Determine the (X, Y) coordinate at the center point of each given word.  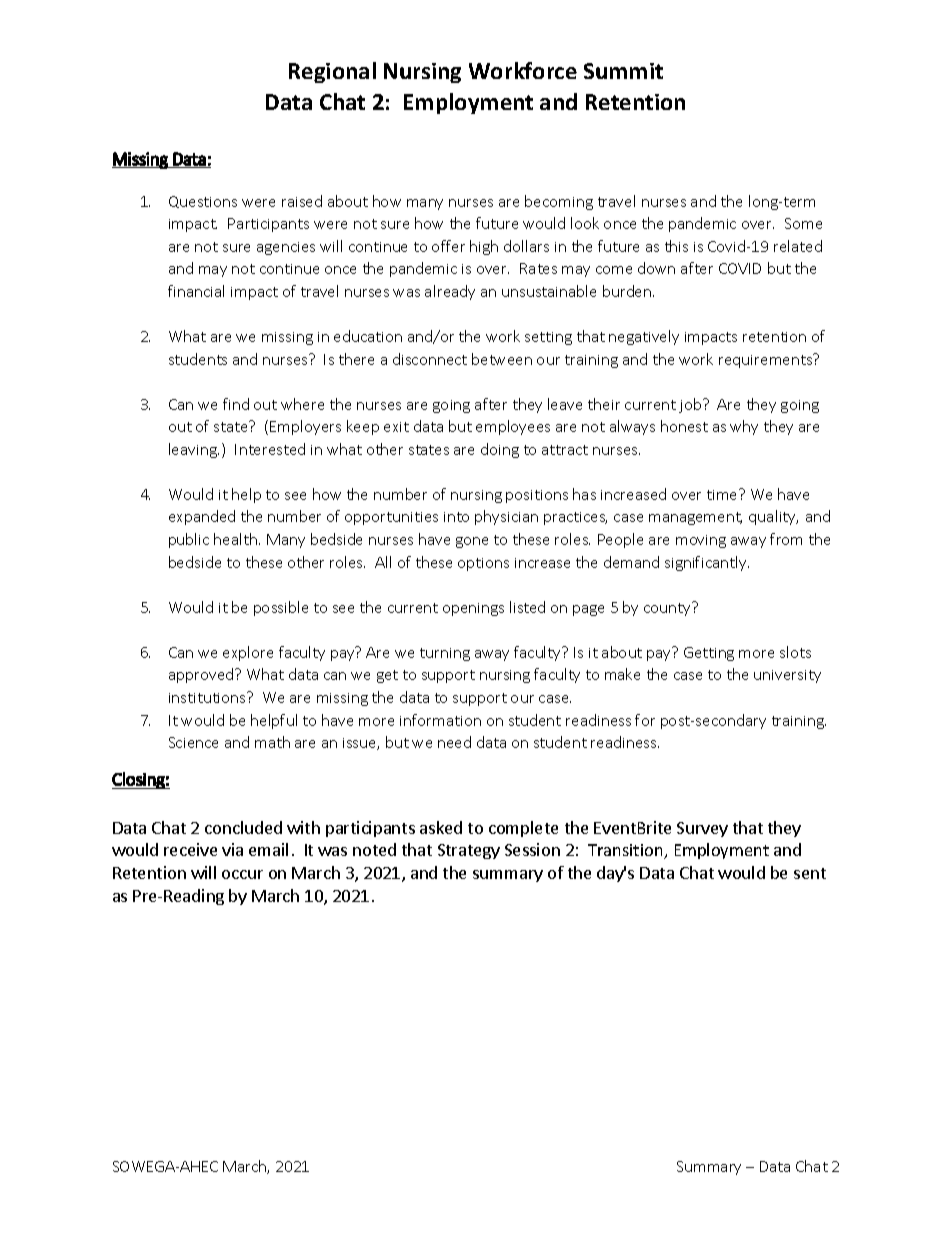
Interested (270, 449)
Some (803, 223)
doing (500, 450)
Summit (623, 71)
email (268, 849)
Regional (332, 72)
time (723, 494)
